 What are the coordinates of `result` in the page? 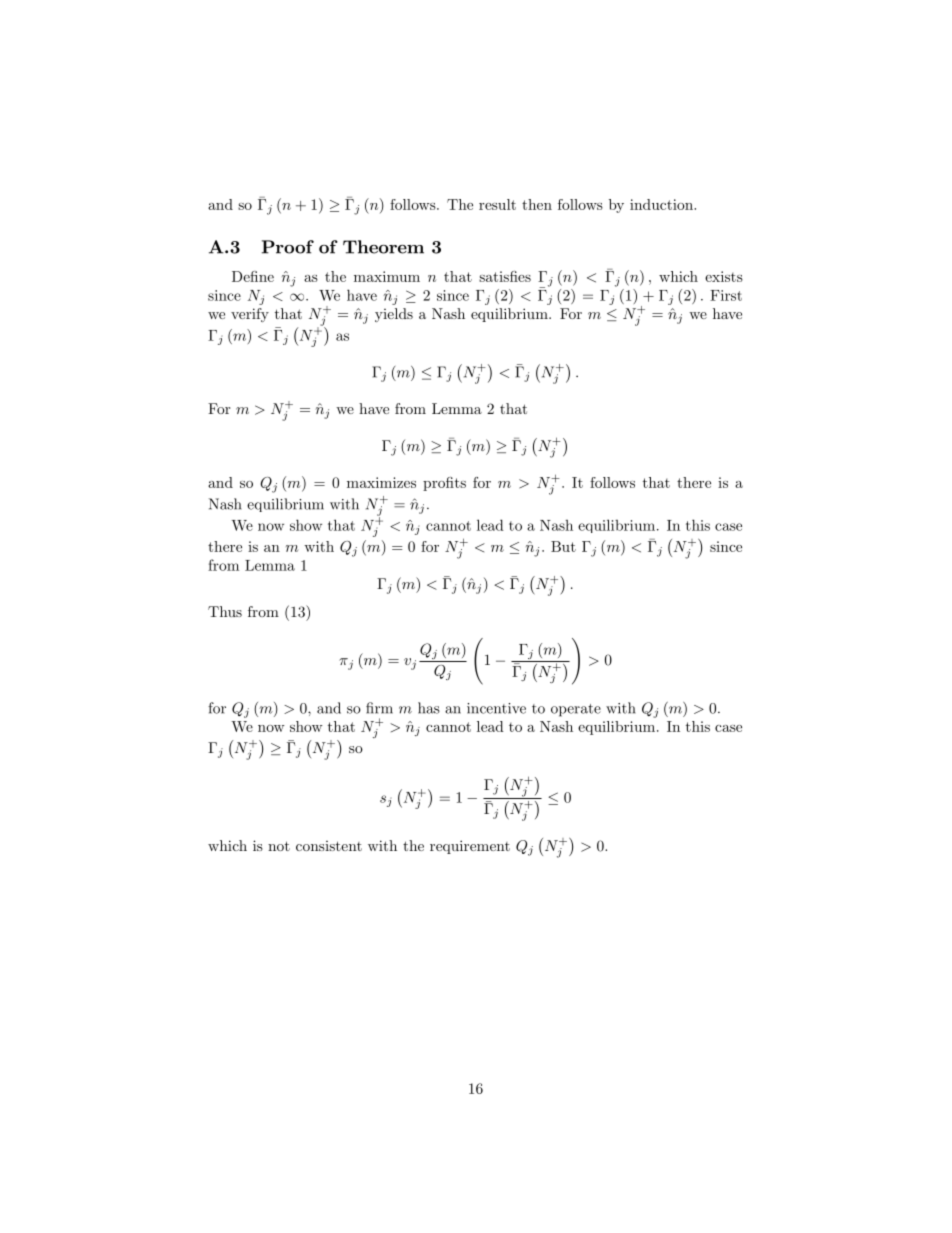 It's located at (497, 204).
